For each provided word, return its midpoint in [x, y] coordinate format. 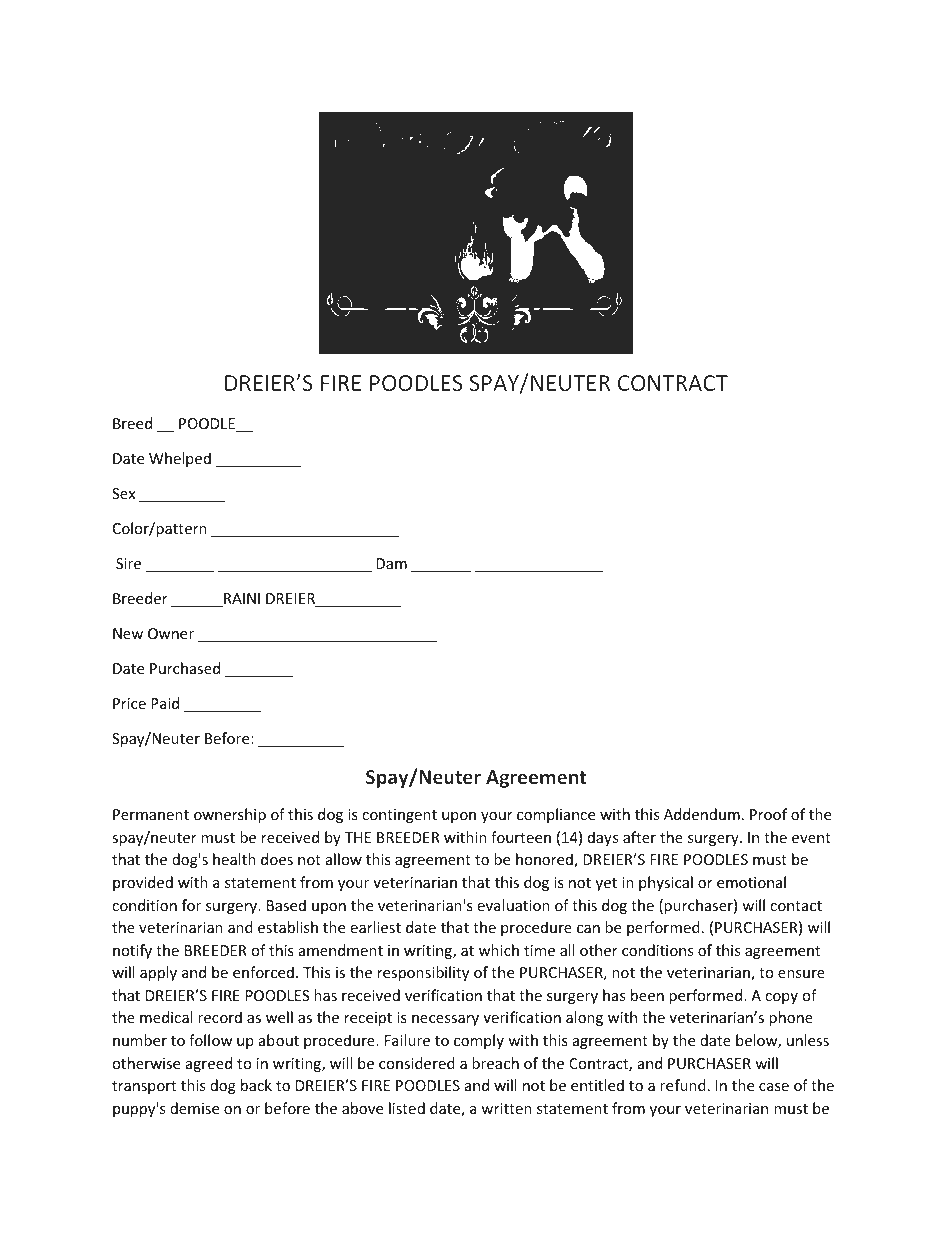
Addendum [702, 814]
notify [132, 951]
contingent [399, 816]
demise [194, 1108]
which [499, 950]
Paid [165, 703]
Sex [123, 493]
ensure [801, 974]
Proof [768, 814]
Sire [128, 563]
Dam [391, 563]
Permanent [151, 814]
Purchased [185, 668]
